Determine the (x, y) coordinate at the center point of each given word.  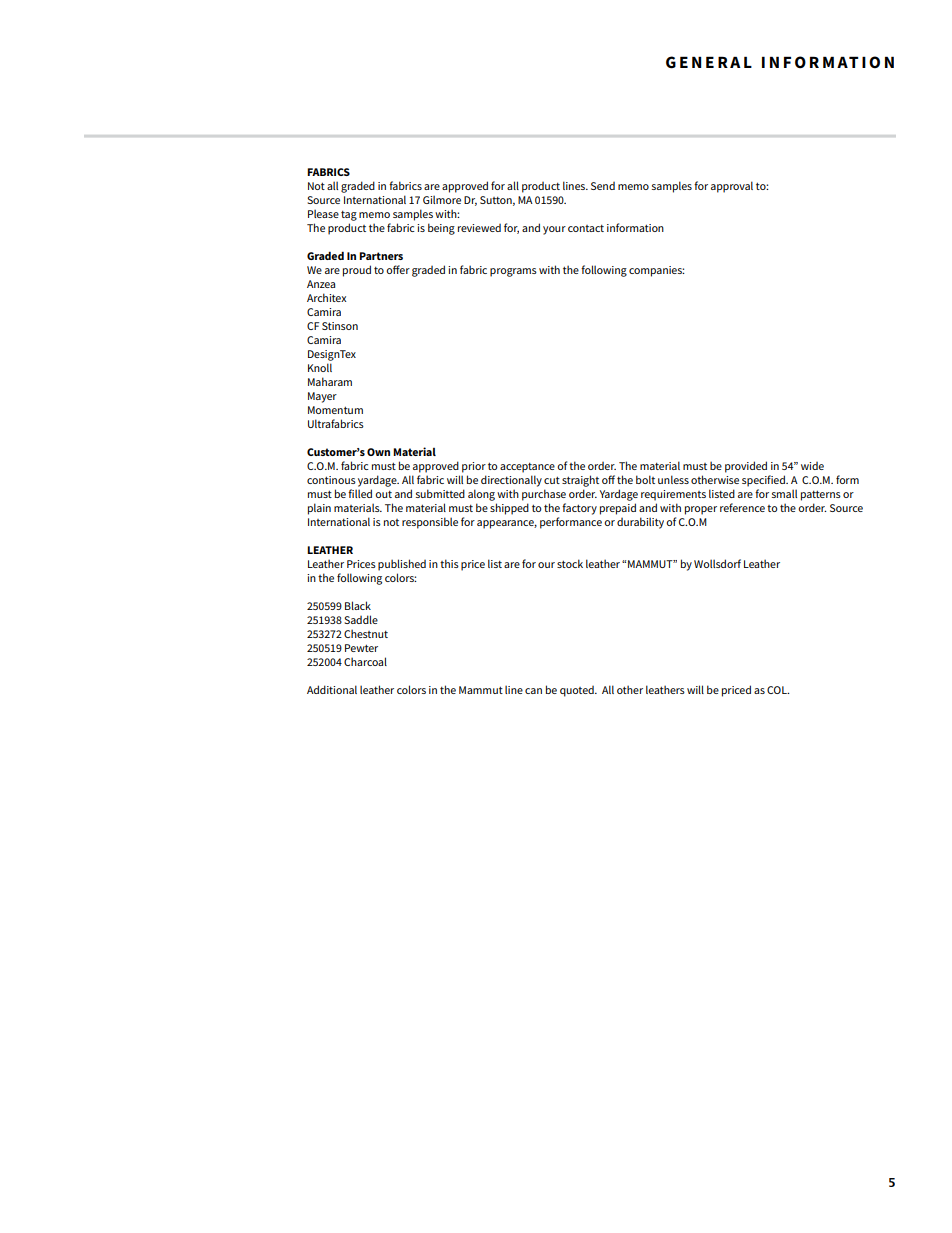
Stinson (340, 326)
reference (742, 507)
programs (513, 272)
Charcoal (365, 661)
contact (586, 228)
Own (378, 452)
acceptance (527, 468)
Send (603, 186)
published (402, 565)
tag (349, 216)
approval (732, 187)
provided (746, 467)
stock (570, 563)
